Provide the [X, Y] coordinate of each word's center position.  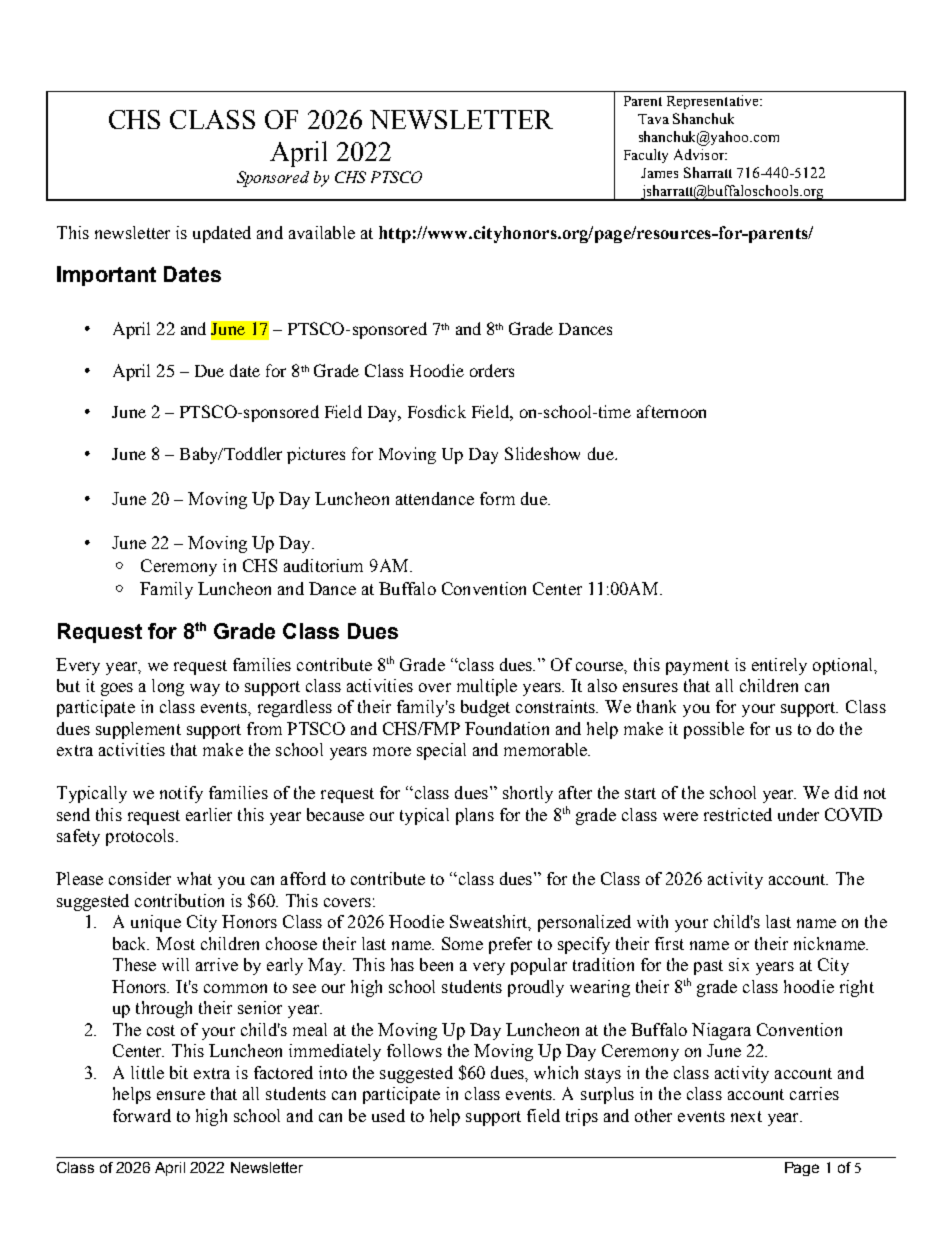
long [168, 687]
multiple [487, 687]
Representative [714, 102]
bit [179, 1072]
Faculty [646, 156]
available [322, 232]
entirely [779, 666]
